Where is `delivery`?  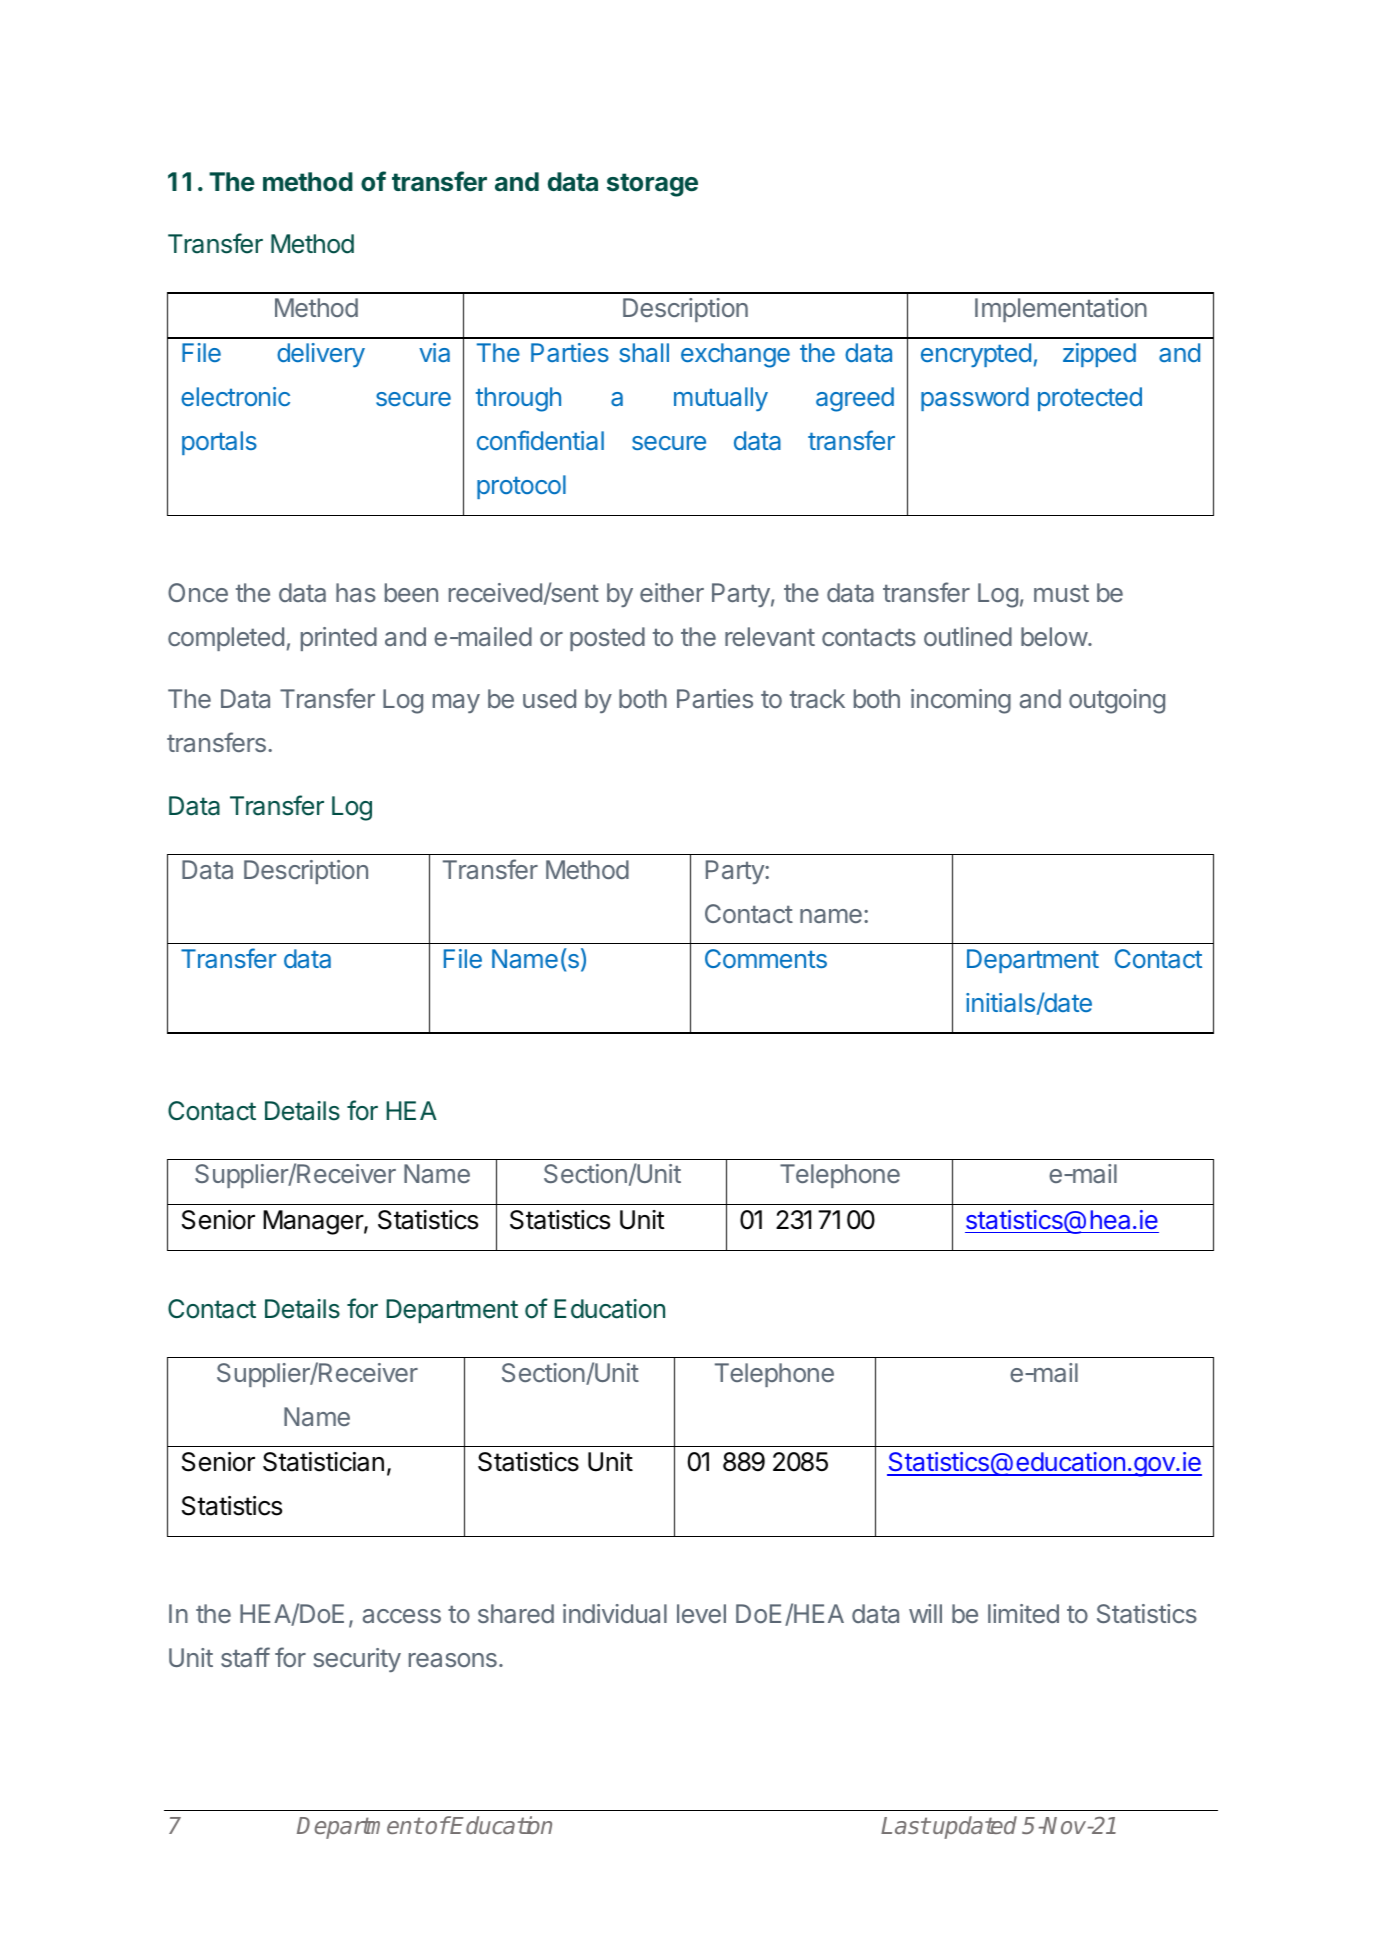 delivery is located at coordinates (321, 355).
